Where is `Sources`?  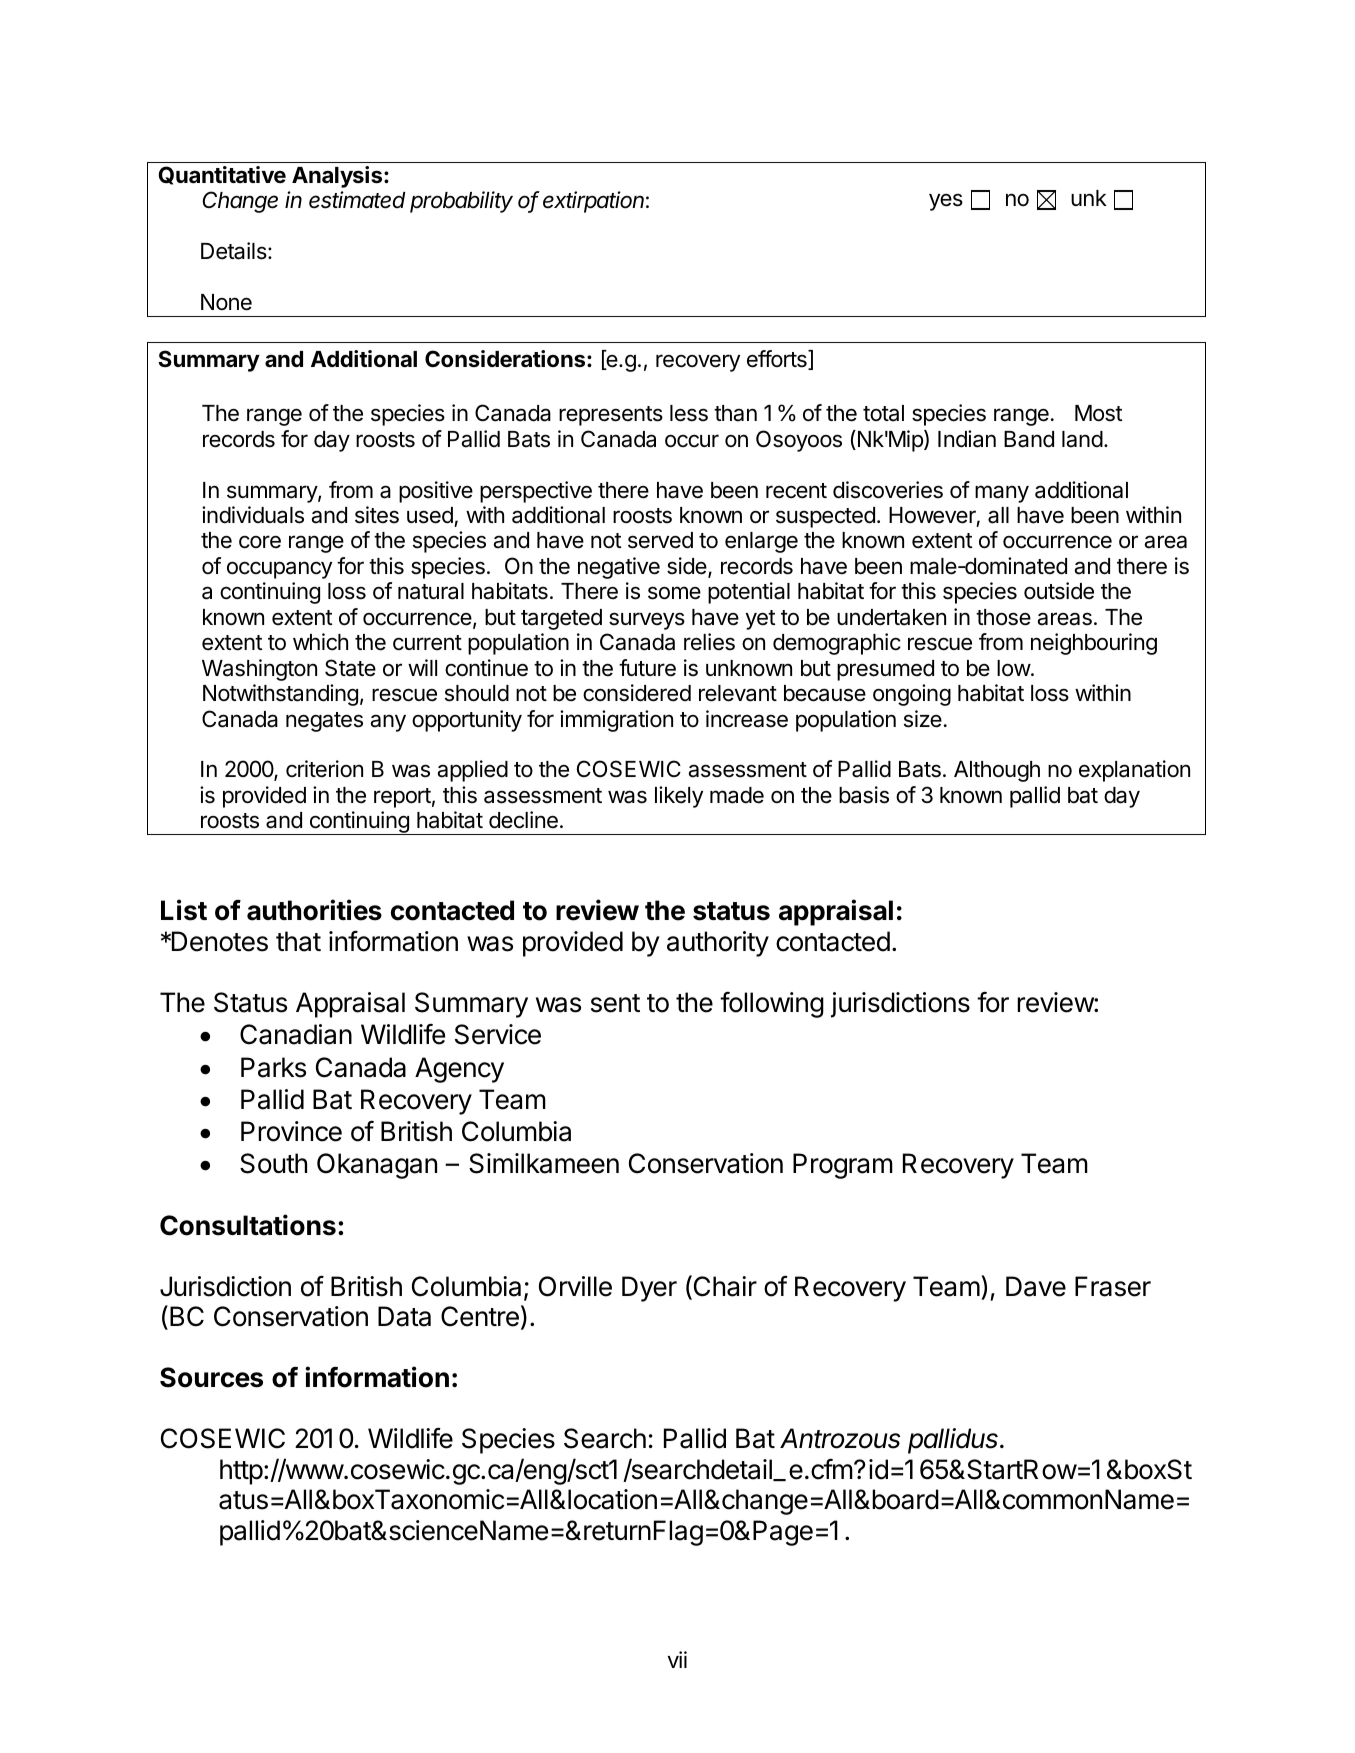 Sources is located at coordinates (211, 1377).
